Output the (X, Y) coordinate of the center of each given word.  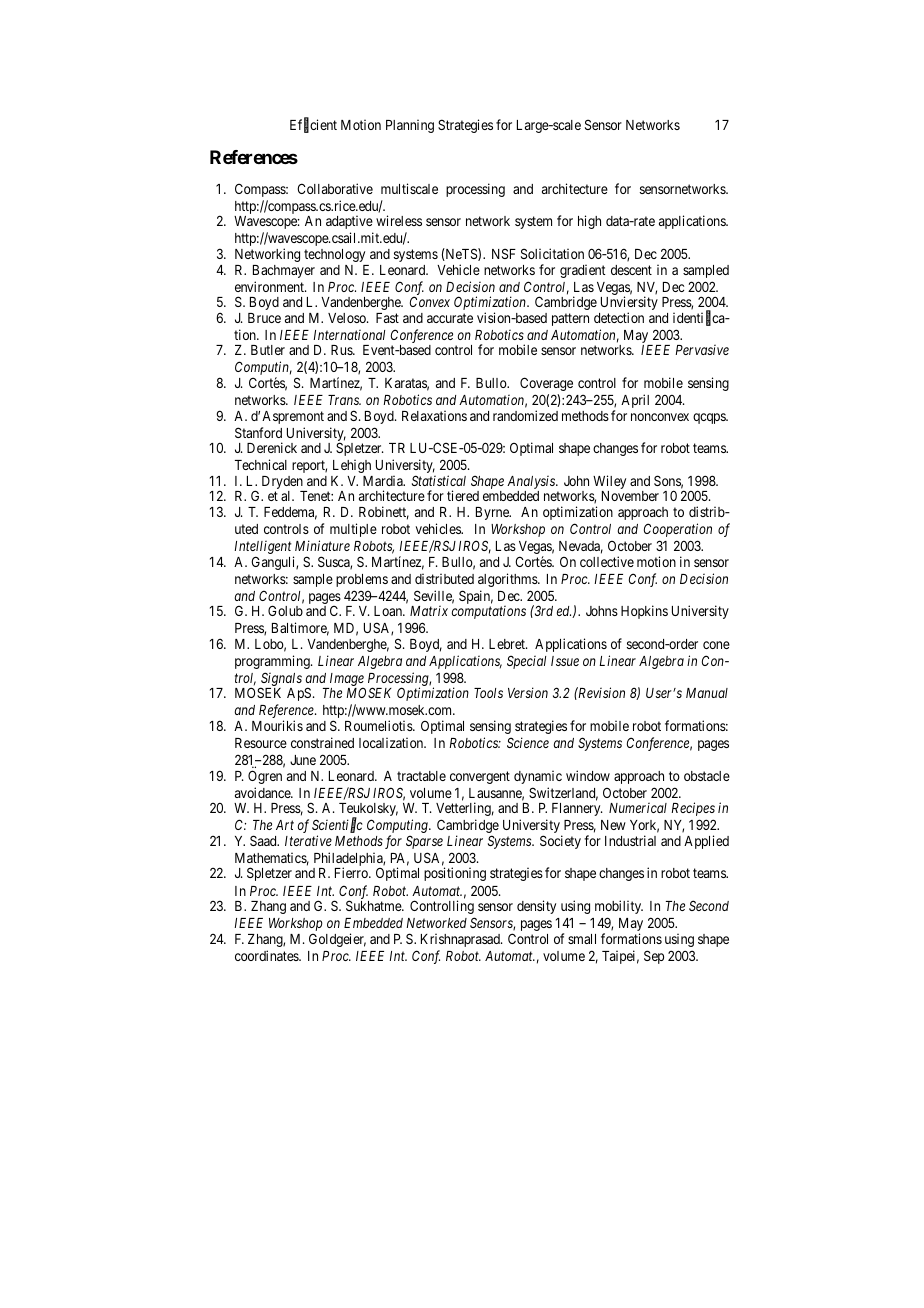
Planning (410, 126)
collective (607, 561)
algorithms (508, 580)
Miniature (322, 545)
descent (631, 270)
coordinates (267, 955)
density (536, 907)
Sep (654, 957)
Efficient (313, 126)
